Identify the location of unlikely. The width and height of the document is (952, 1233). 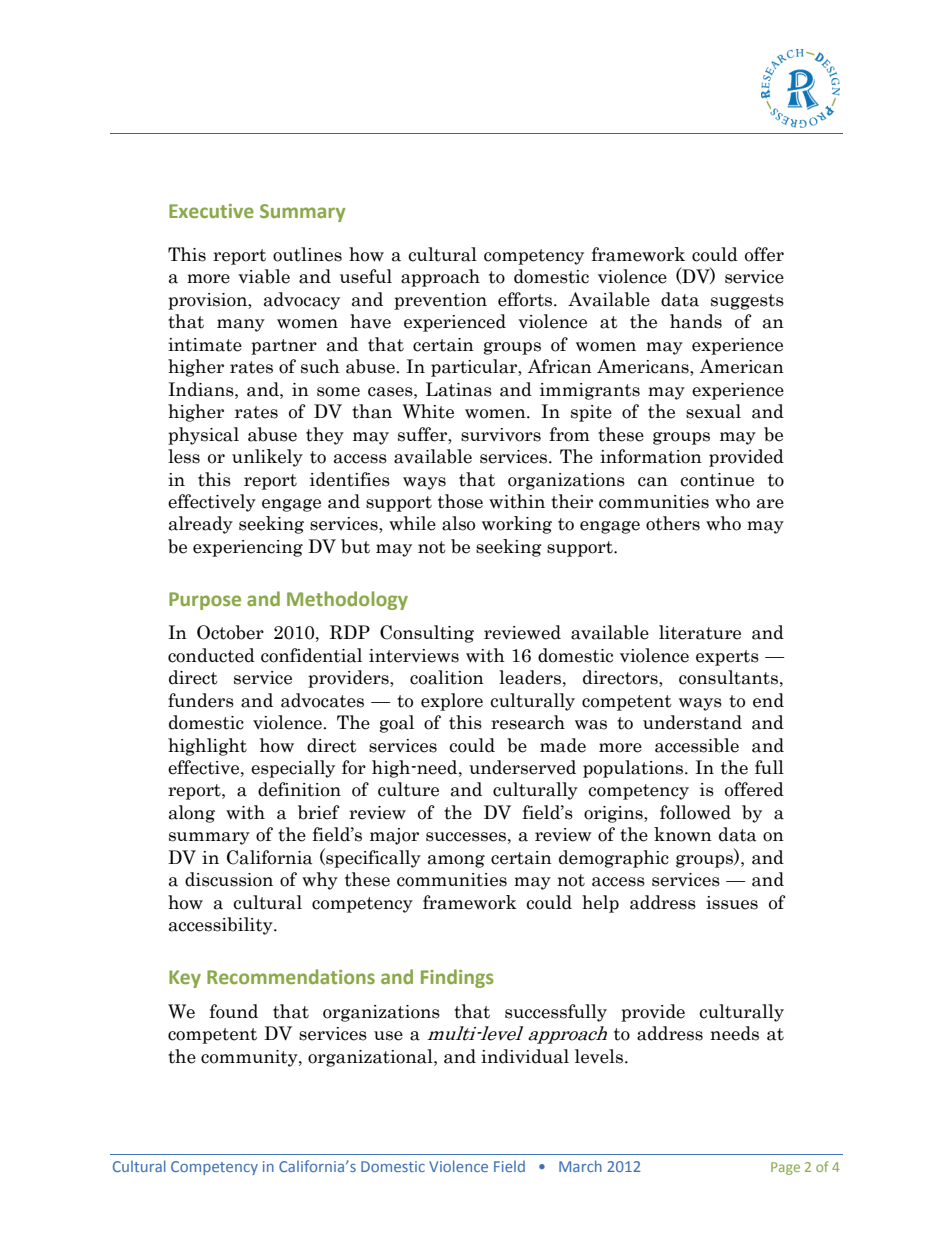
(267, 458).
